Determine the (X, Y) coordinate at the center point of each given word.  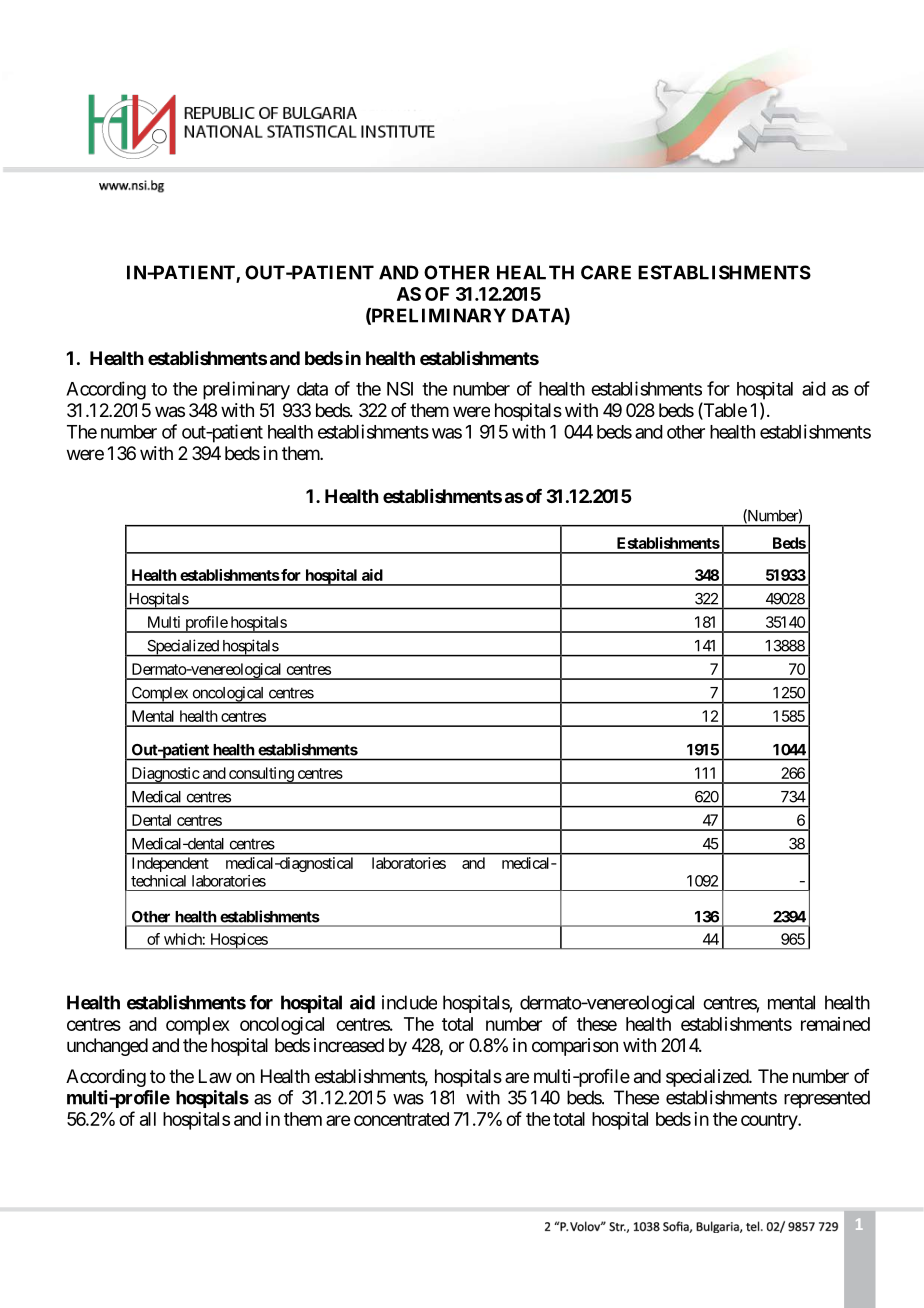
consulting (261, 775)
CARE (606, 272)
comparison (575, 1047)
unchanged (107, 1047)
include (409, 1002)
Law (215, 1076)
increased (349, 1045)
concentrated (401, 1119)
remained (835, 1024)
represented (827, 1099)
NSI (400, 388)
